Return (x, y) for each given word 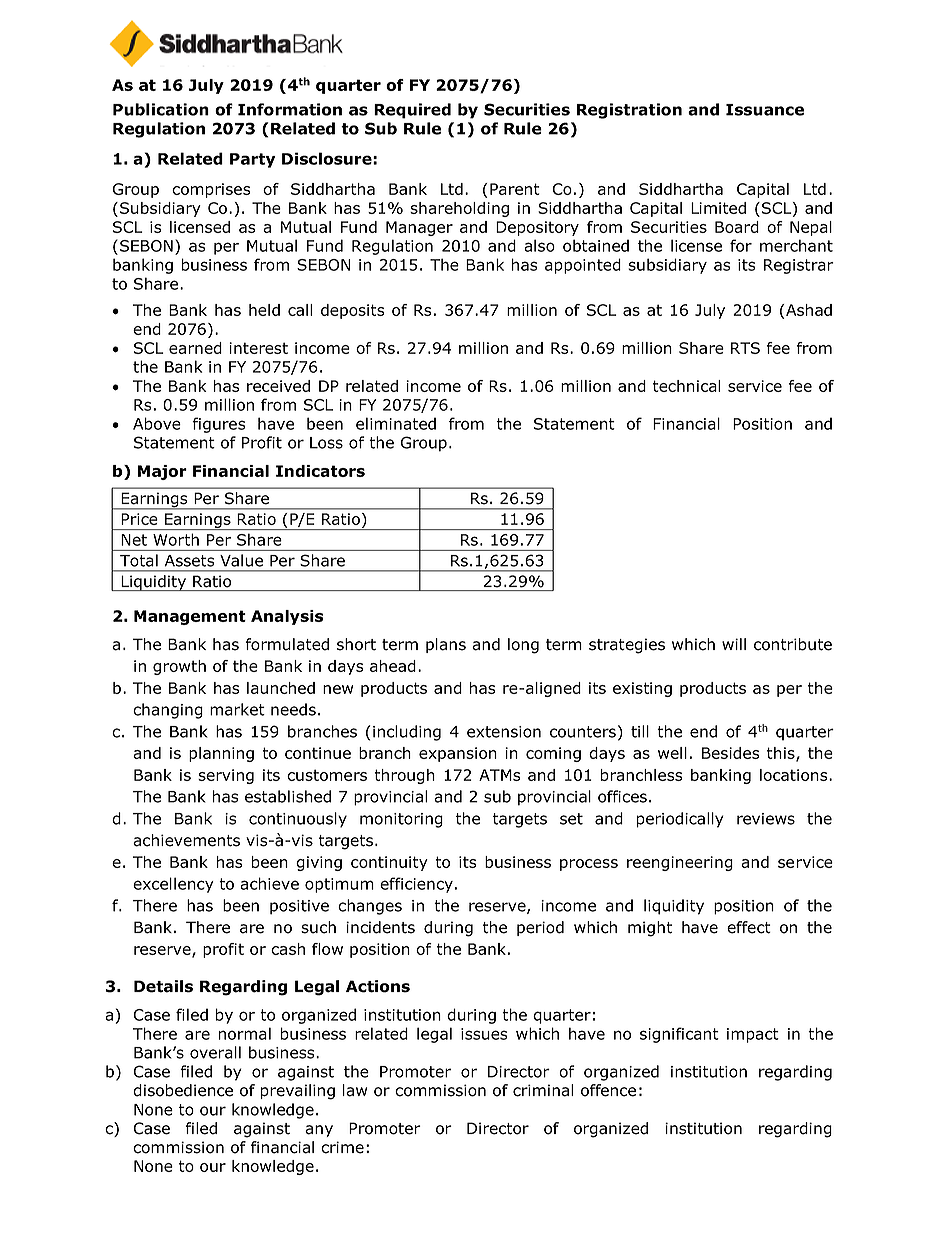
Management (190, 617)
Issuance (765, 110)
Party (252, 160)
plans (446, 645)
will (734, 644)
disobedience (183, 1090)
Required (412, 111)
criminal (543, 1090)
